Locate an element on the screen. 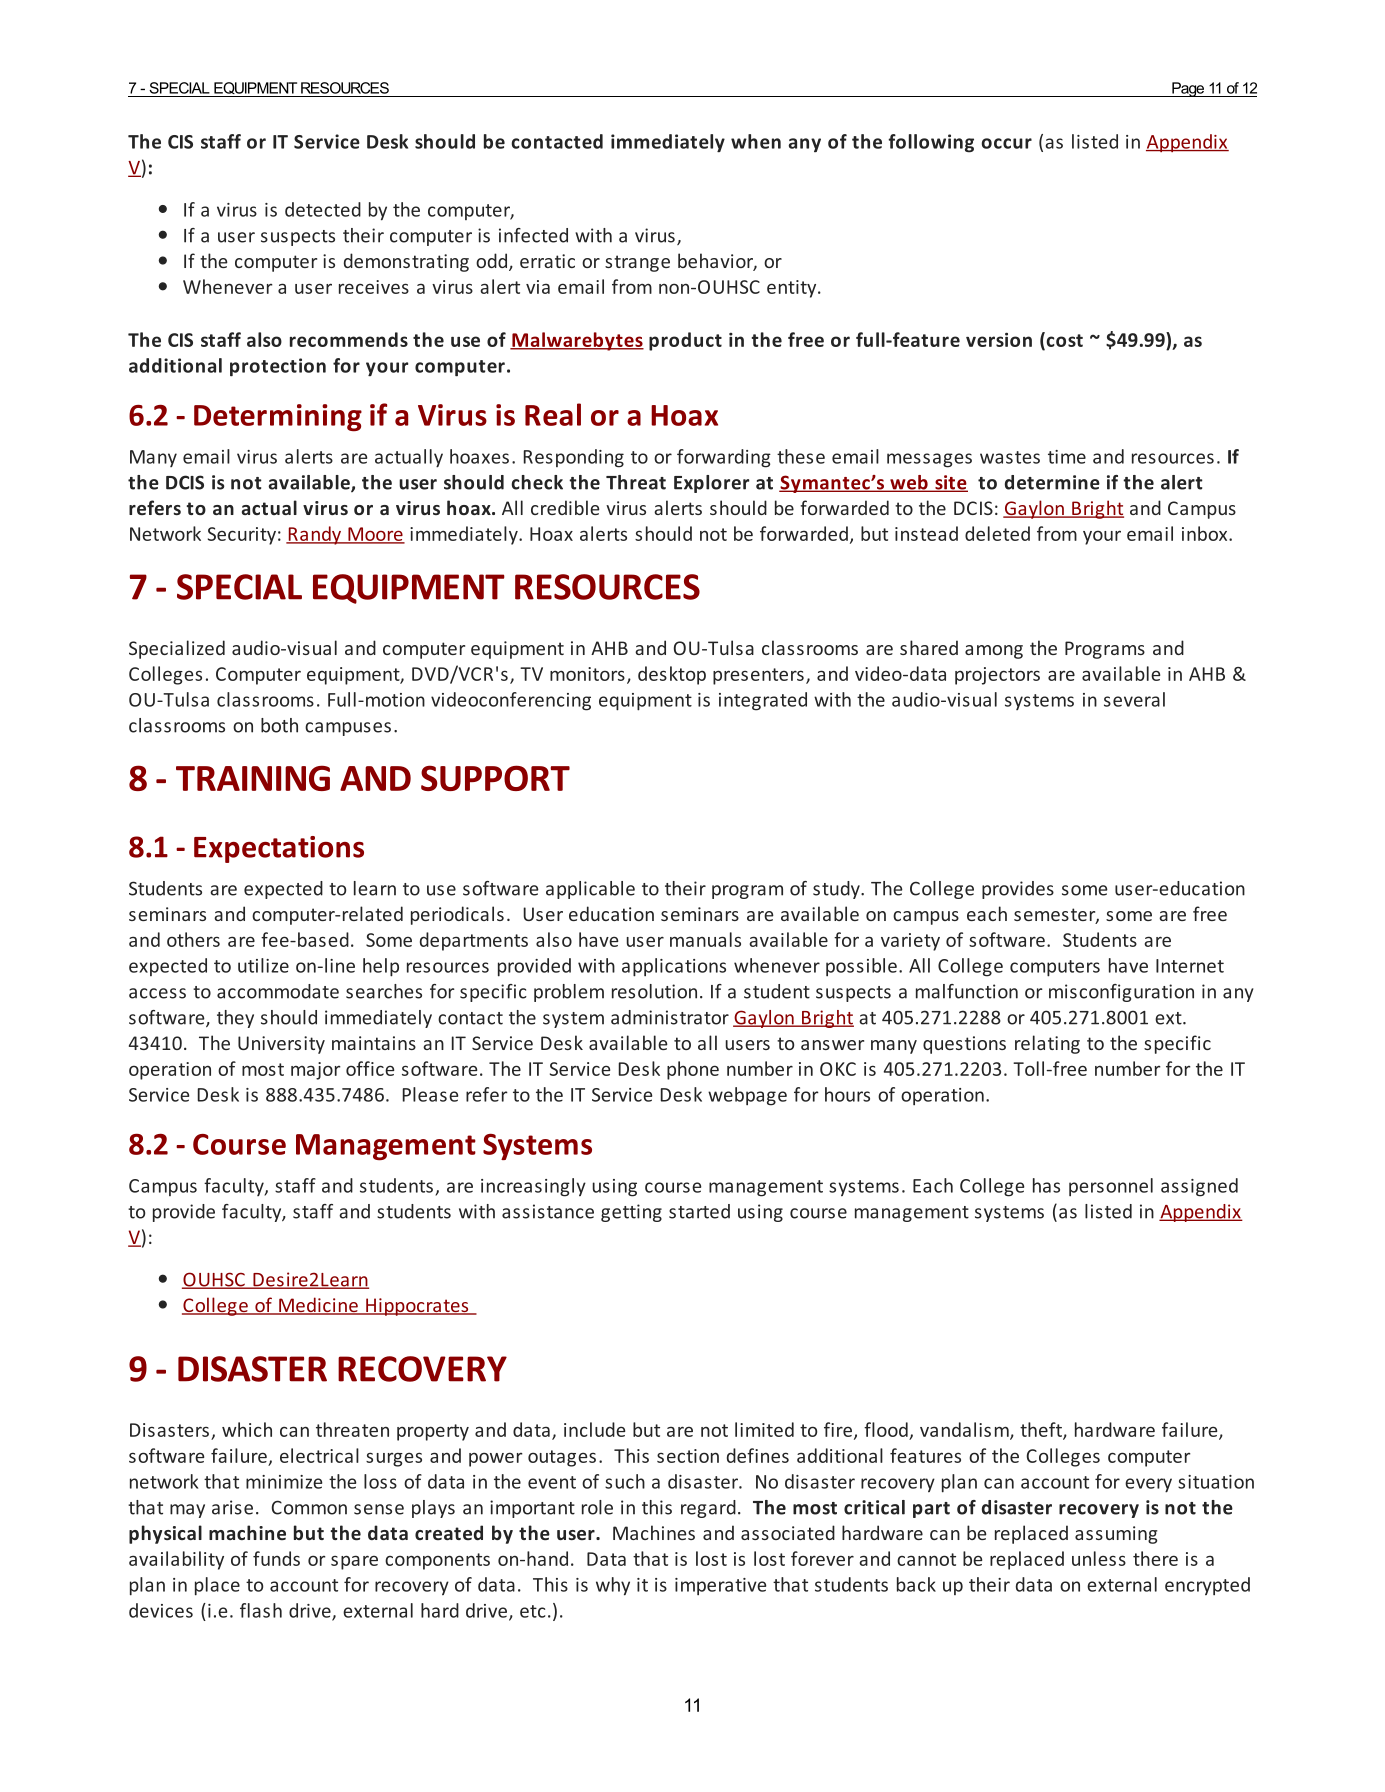  personnel is located at coordinates (1111, 1187).
